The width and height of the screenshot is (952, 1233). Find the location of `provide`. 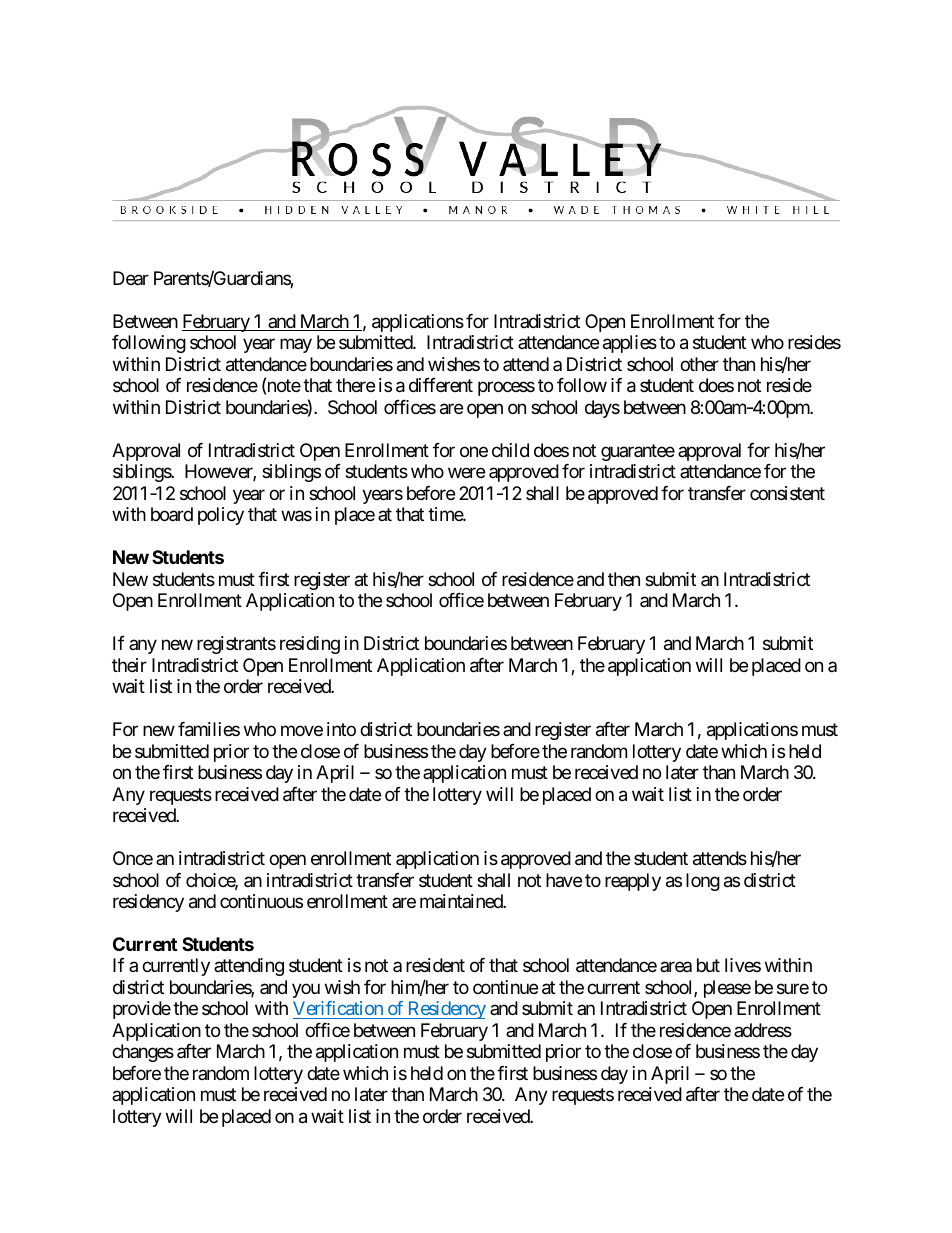

provide is located at coordinates (142, 1010).
